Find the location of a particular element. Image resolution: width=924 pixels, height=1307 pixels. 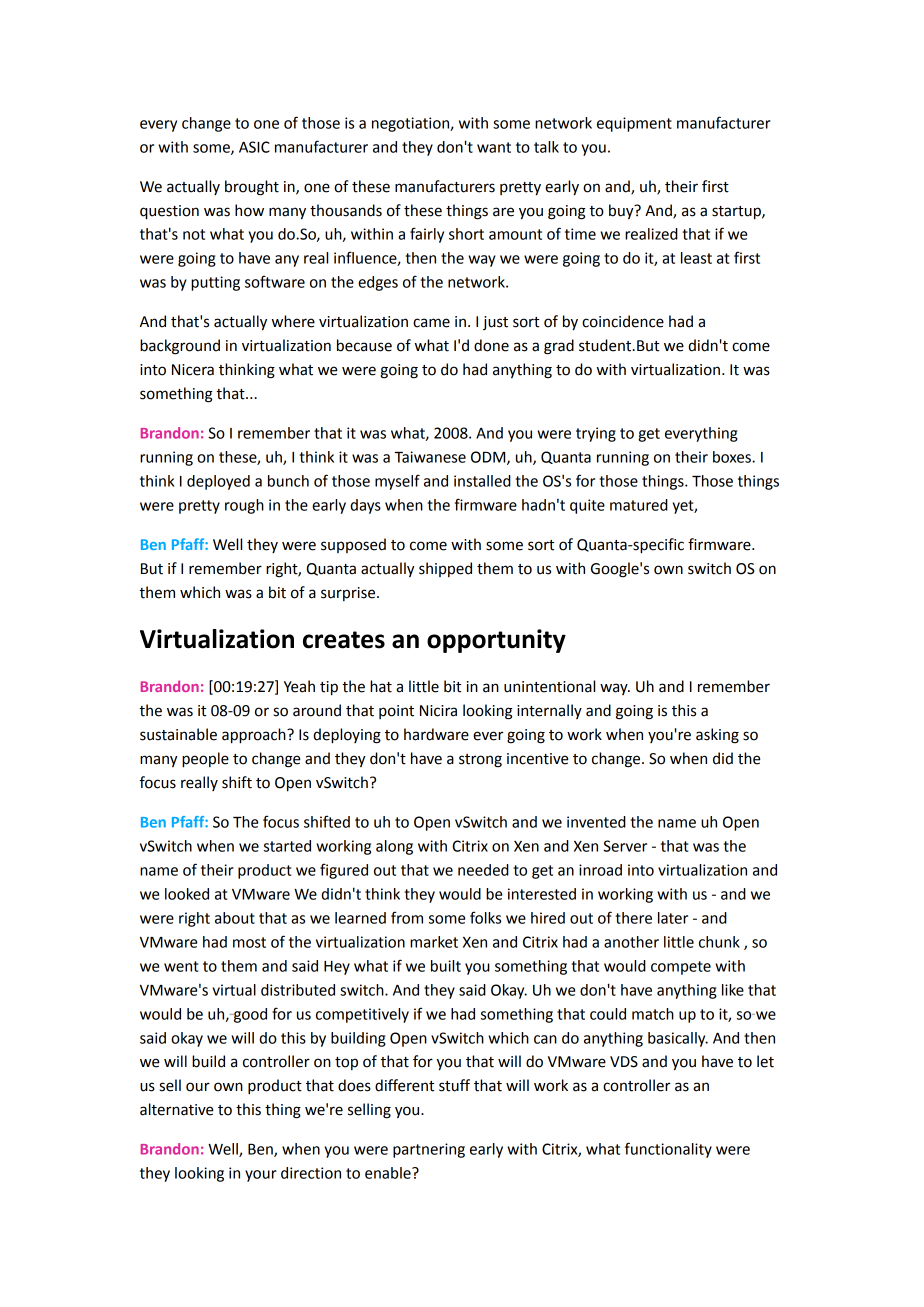

boxes is located at coordinates (733, 457).
